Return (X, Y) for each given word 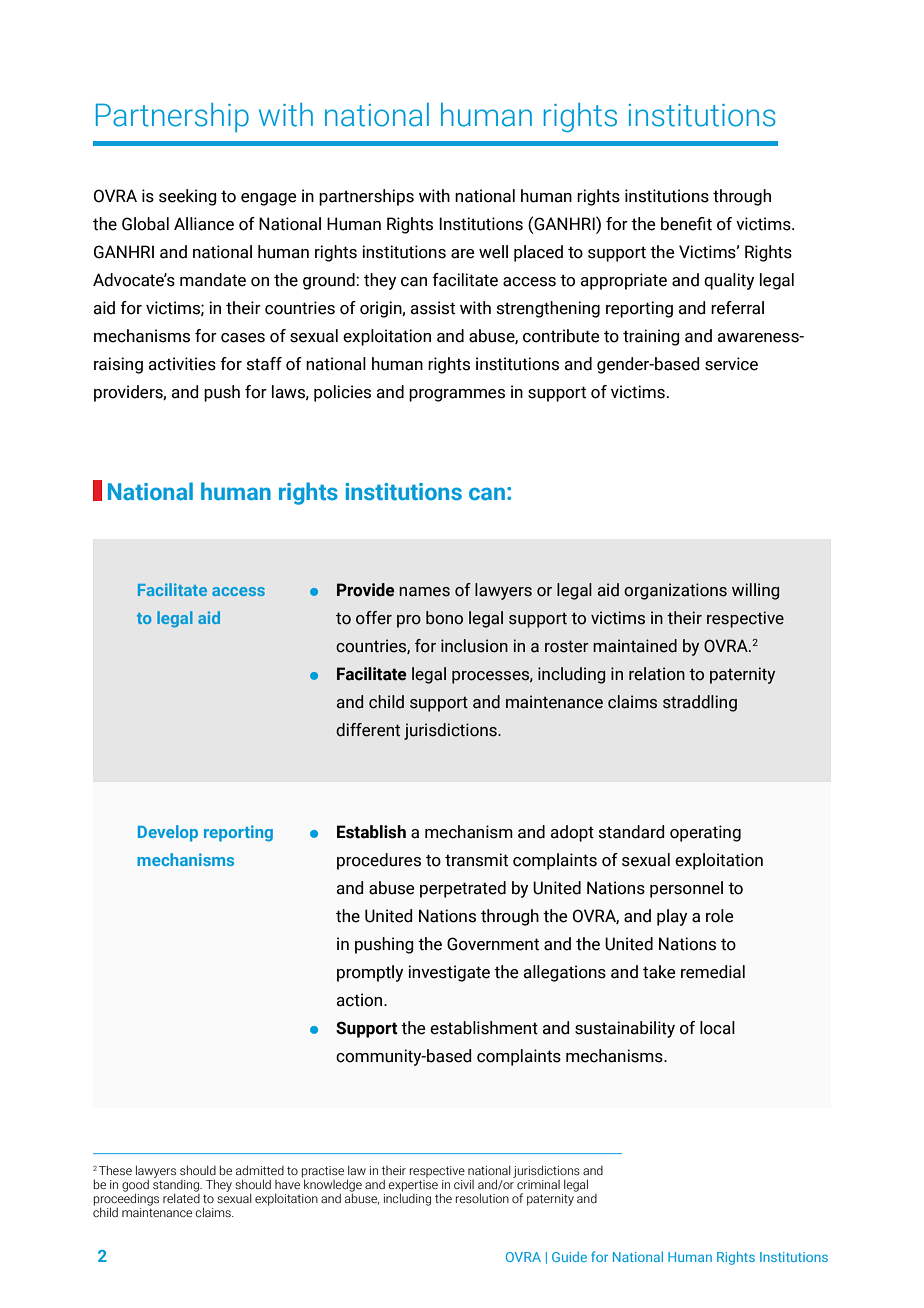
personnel (686, 889)
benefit (686, 224)
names (424, 592)
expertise (413, 1185)
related (181, 1197)
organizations (675, 591)
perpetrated (463, 889)
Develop (168, 833)
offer (374, 618)
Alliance (204, 224)
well (493, 252)
